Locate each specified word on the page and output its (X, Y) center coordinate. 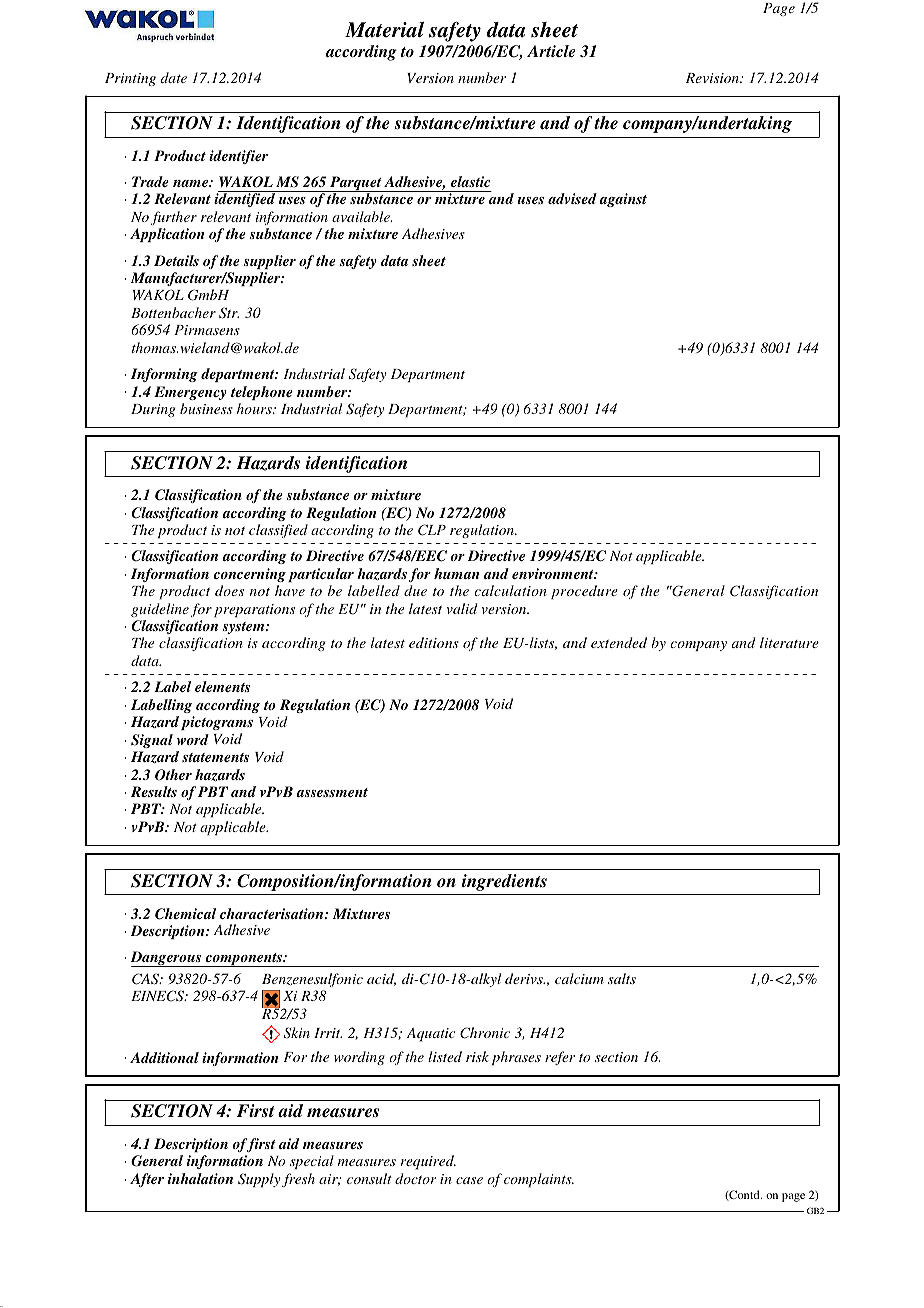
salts (622, 978)
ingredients (504, 882)
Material (384, 30)
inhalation (200, 1178)
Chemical (185, 914)
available (362, 216)
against (623, 200)
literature (789, 642)
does (229, 590)
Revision (713, 78)
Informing (164, 375)
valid (462, 608)
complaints (539, 1180)
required (428, 1162)
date (173, 77)
